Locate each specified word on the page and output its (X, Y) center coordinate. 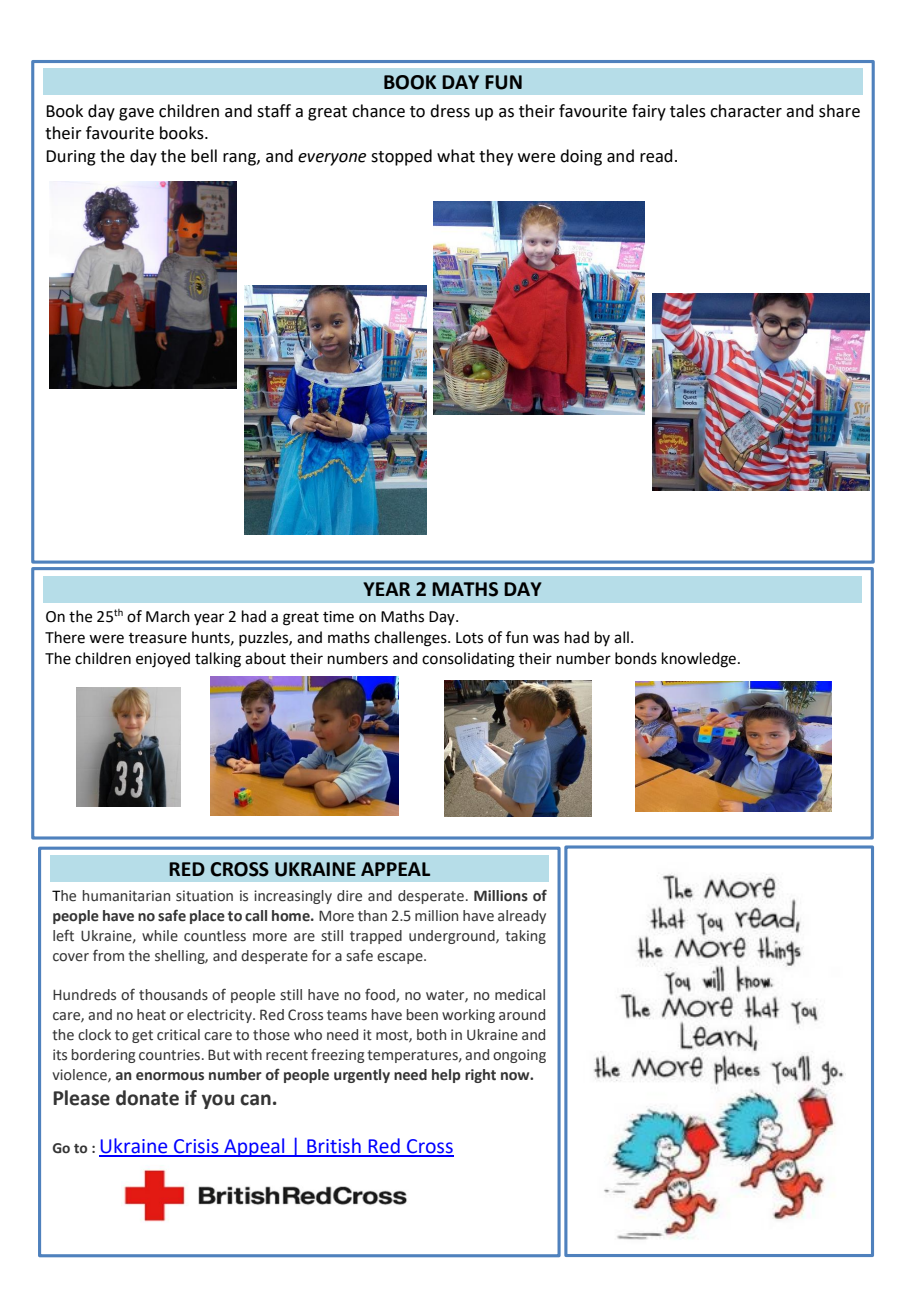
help (446, 1076)
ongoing (519, 1056)
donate (147, 1098)
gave (136, 114)
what (456, 156)
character (746, 111)
